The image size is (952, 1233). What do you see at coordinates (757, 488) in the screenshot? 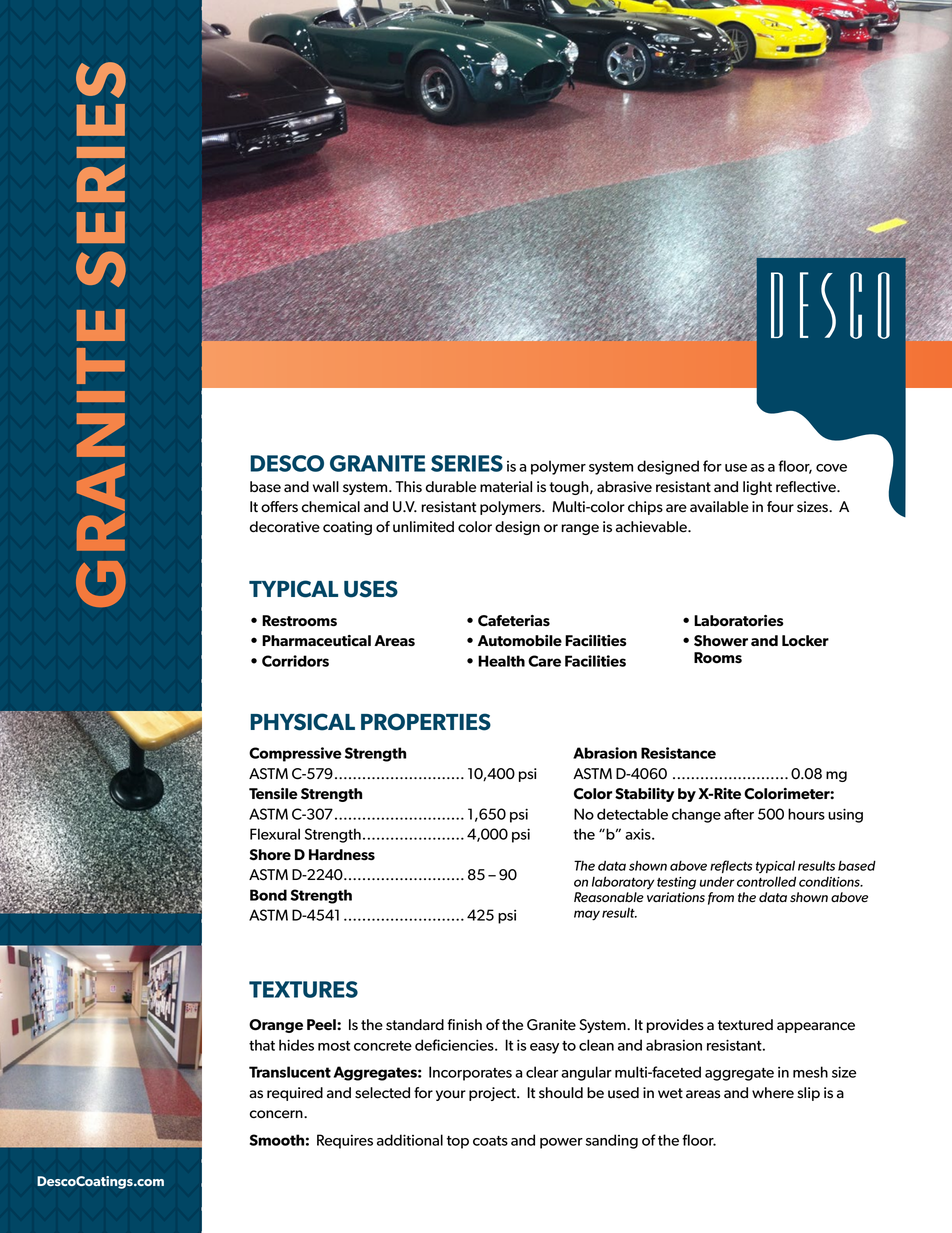
I see `light` at bounding box center [757, 488].
